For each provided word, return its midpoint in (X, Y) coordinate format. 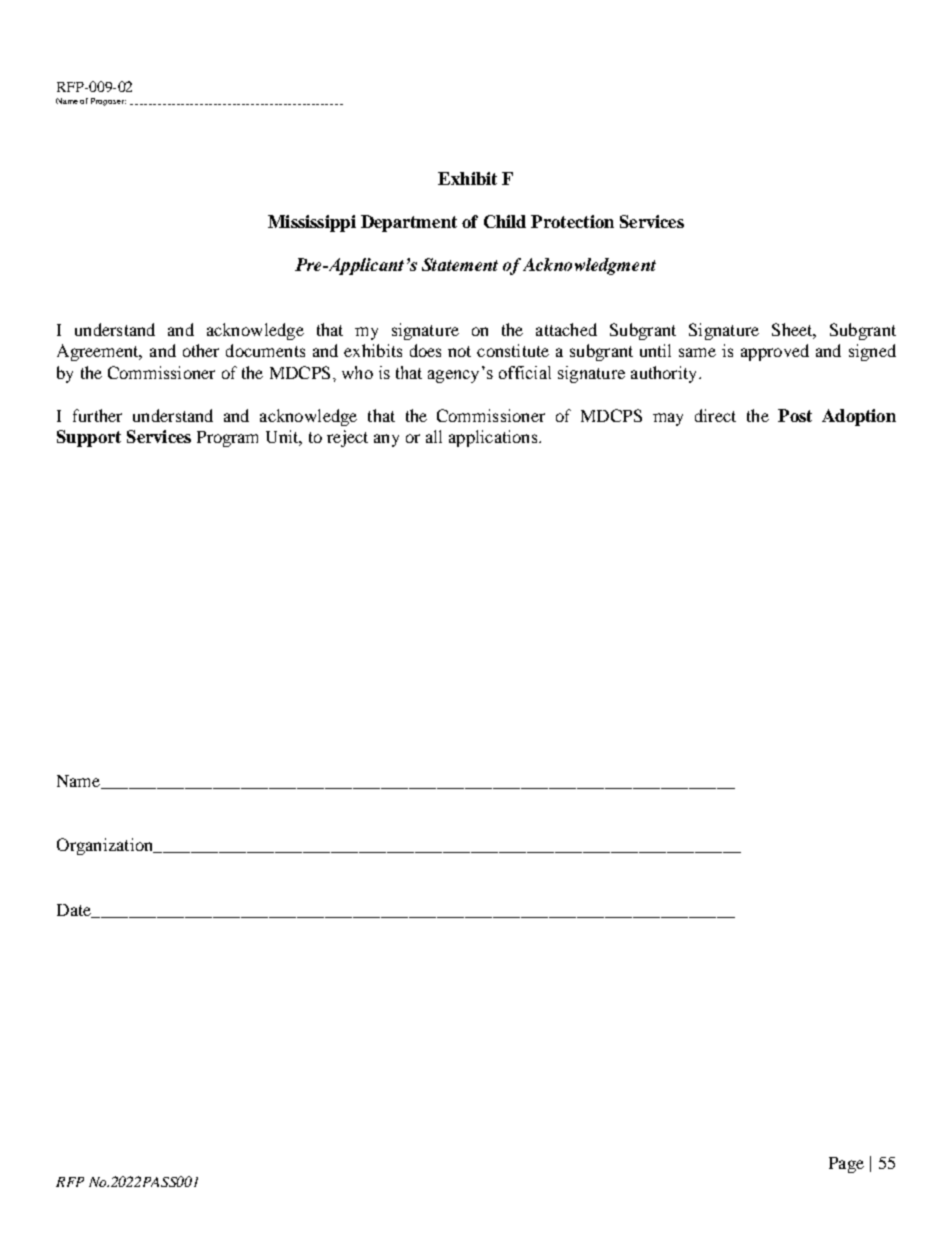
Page (846, 1165)
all (434, 436)
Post (795, 415)
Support (89, 438)
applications (494, 438)
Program (227, 439)
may (668, 419)
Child (505, 221)
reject (347, 438)
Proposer (108, 102)
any (386, 440)
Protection (572, 221)
